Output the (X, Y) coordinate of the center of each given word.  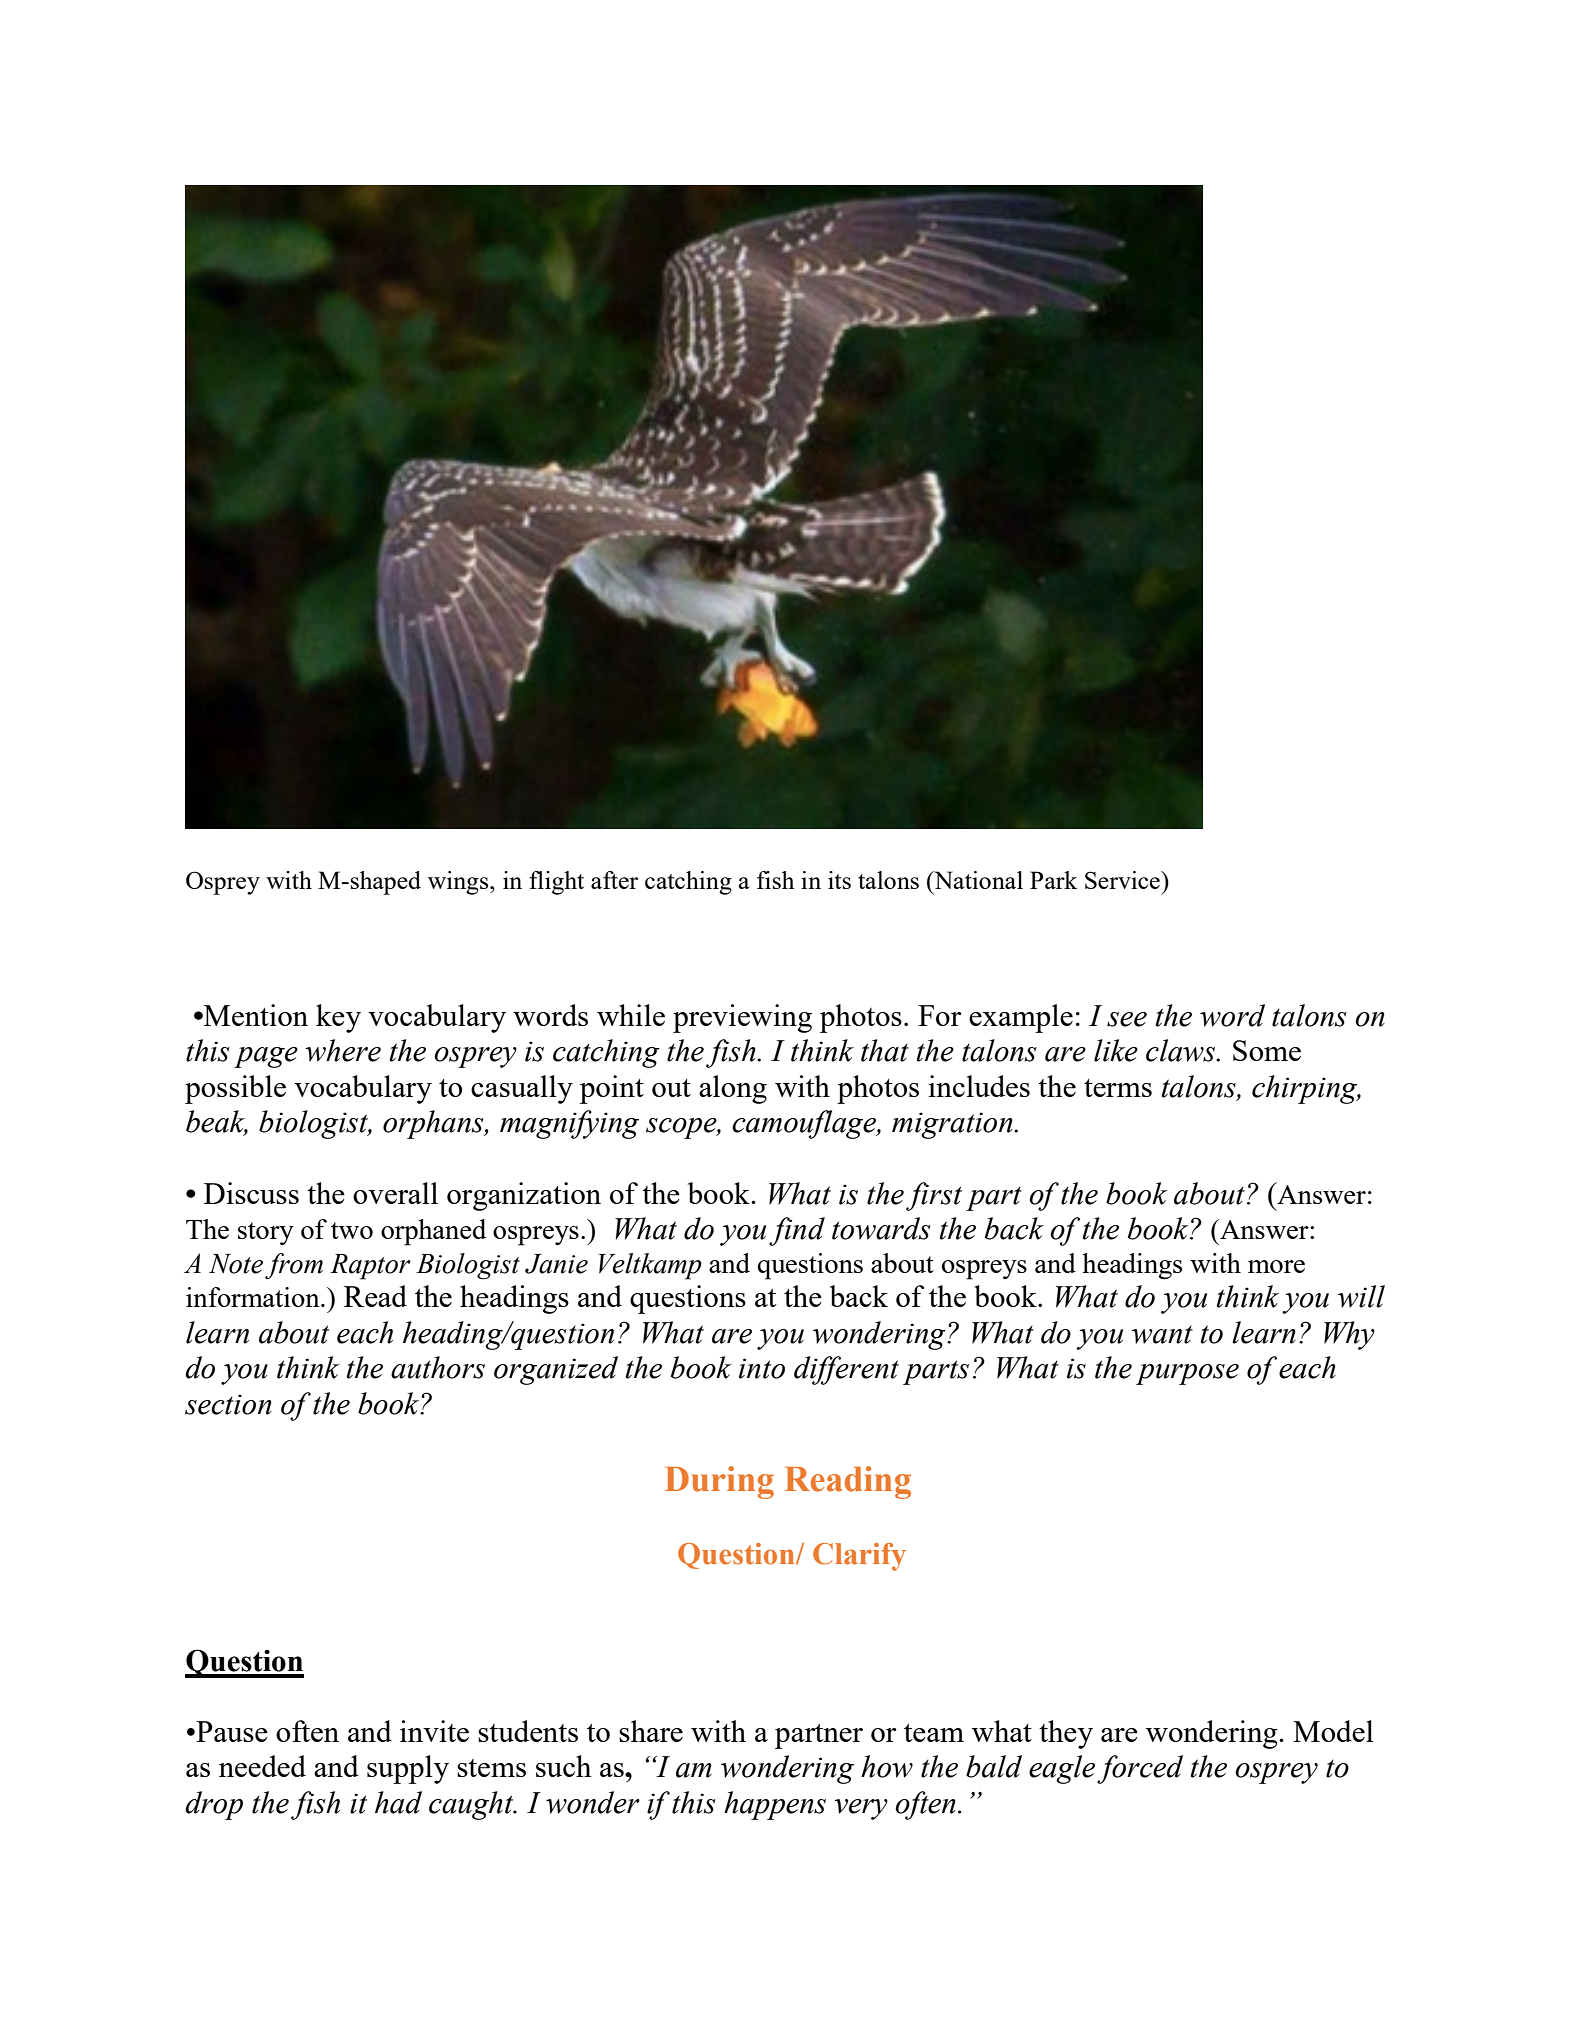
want (1162, 1335)
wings (459, 883)
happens (775, 1805)
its (839, 880)
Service (1123, 880)
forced (1140, 1769)
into (762, 1368)
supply (408, 1769)
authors (438, 1367)
